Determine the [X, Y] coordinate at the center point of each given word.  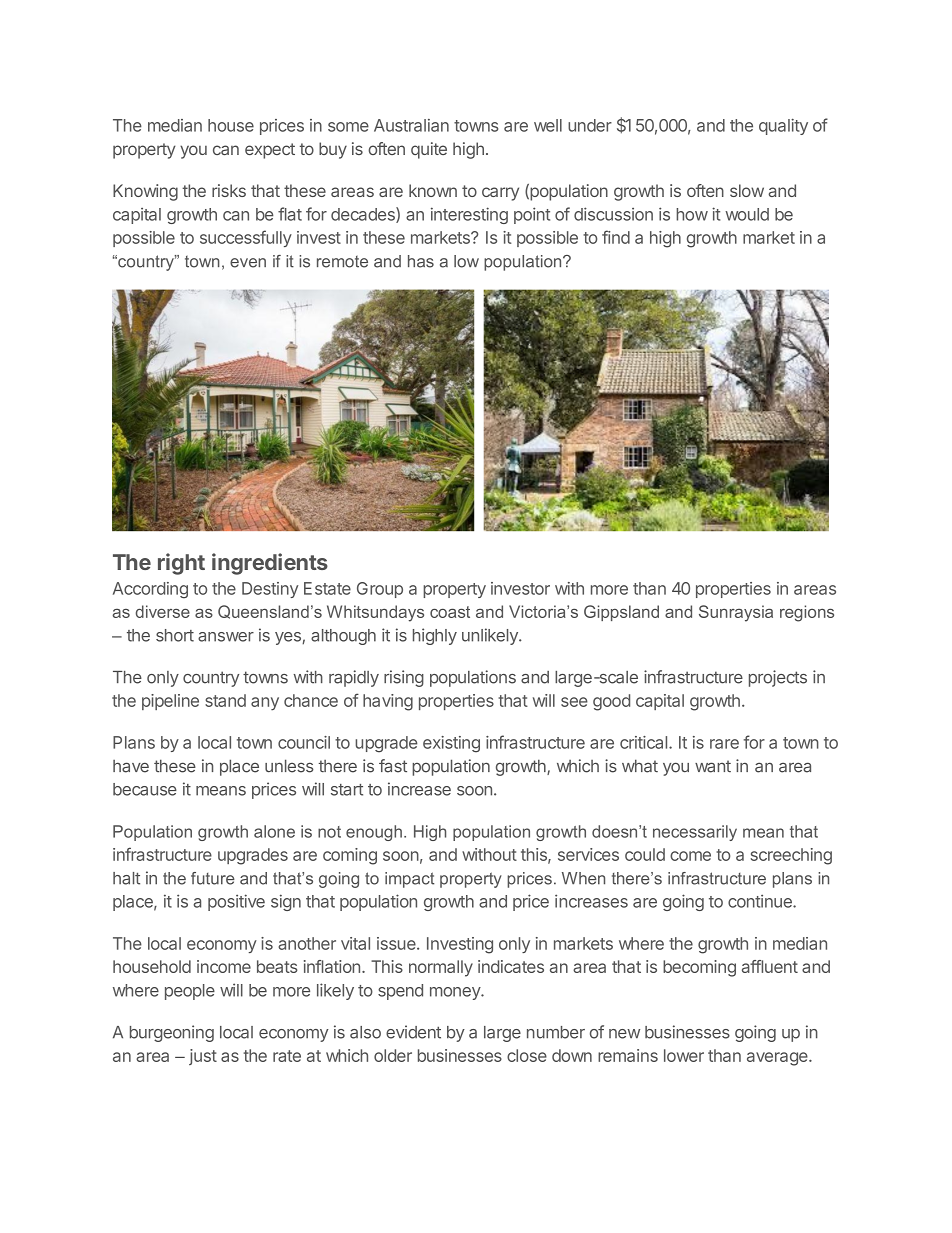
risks [229, 190]
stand [225, 700]
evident [413, 1032]
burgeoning [172, 1033]
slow [747, 190]
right [181, 564]
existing [451, 744]
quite [429, 150]
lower [684, 1055]
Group [380, 590]
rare [724, 744]
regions [807, 613]
